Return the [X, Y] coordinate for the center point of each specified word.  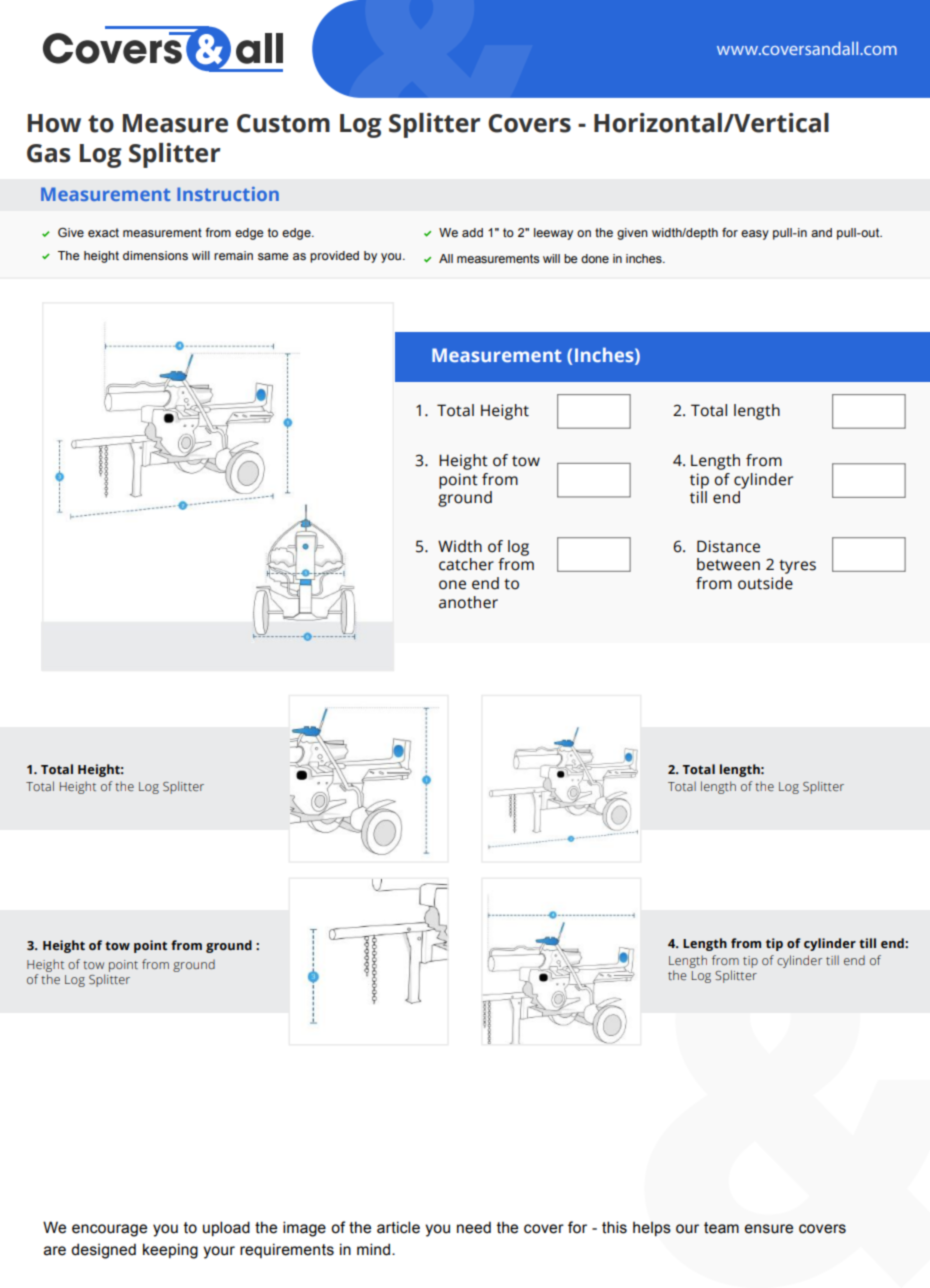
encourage [109, 1230]
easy [755, 235]
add [472, 232]
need [474, 1227]
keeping [170, 1251]
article [398, 1227]
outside [765, 583]
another [468, 602]
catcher [466, 564]
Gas [48, 153]
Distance [728, 546]
